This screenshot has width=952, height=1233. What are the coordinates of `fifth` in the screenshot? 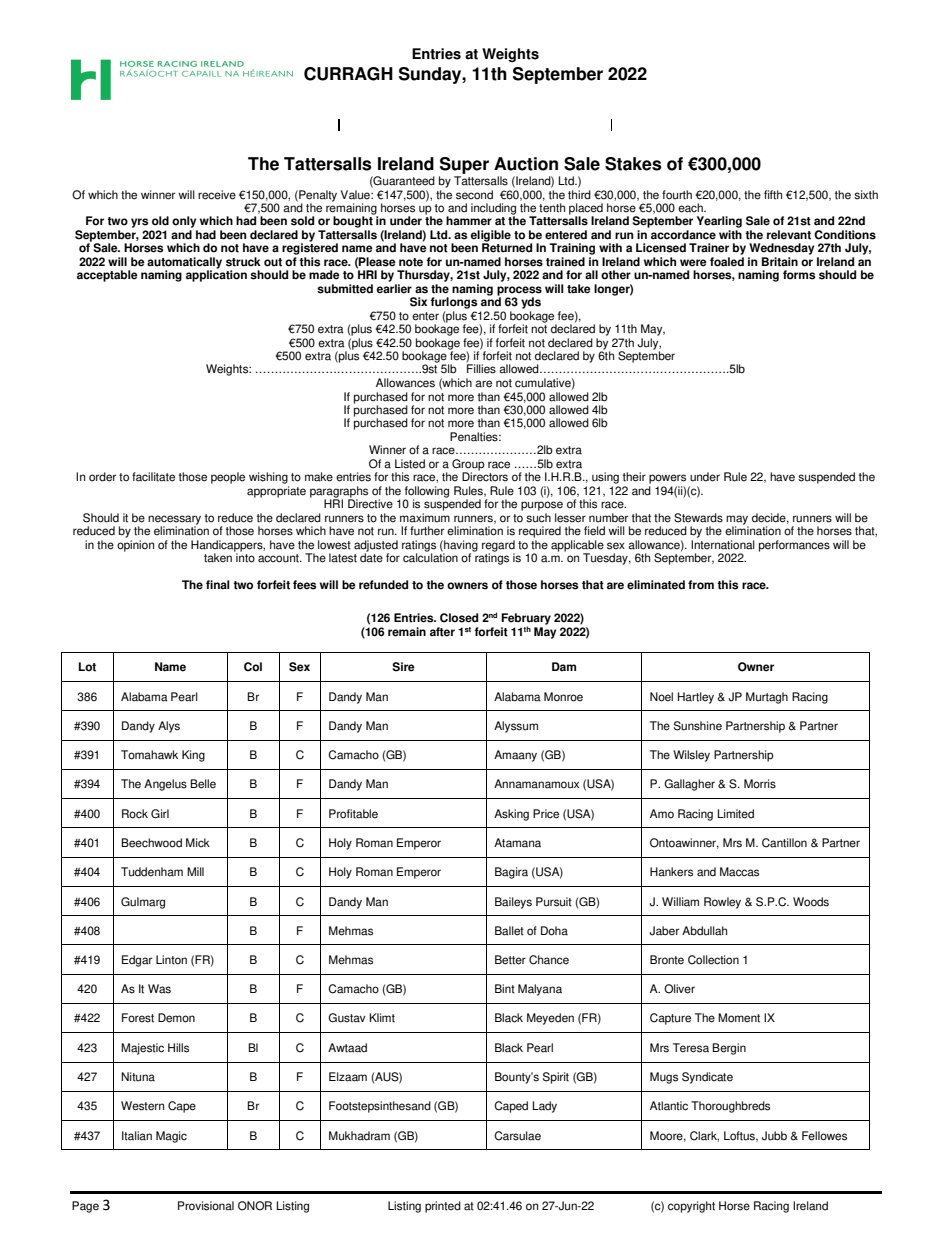 It's located at (773, 195).
